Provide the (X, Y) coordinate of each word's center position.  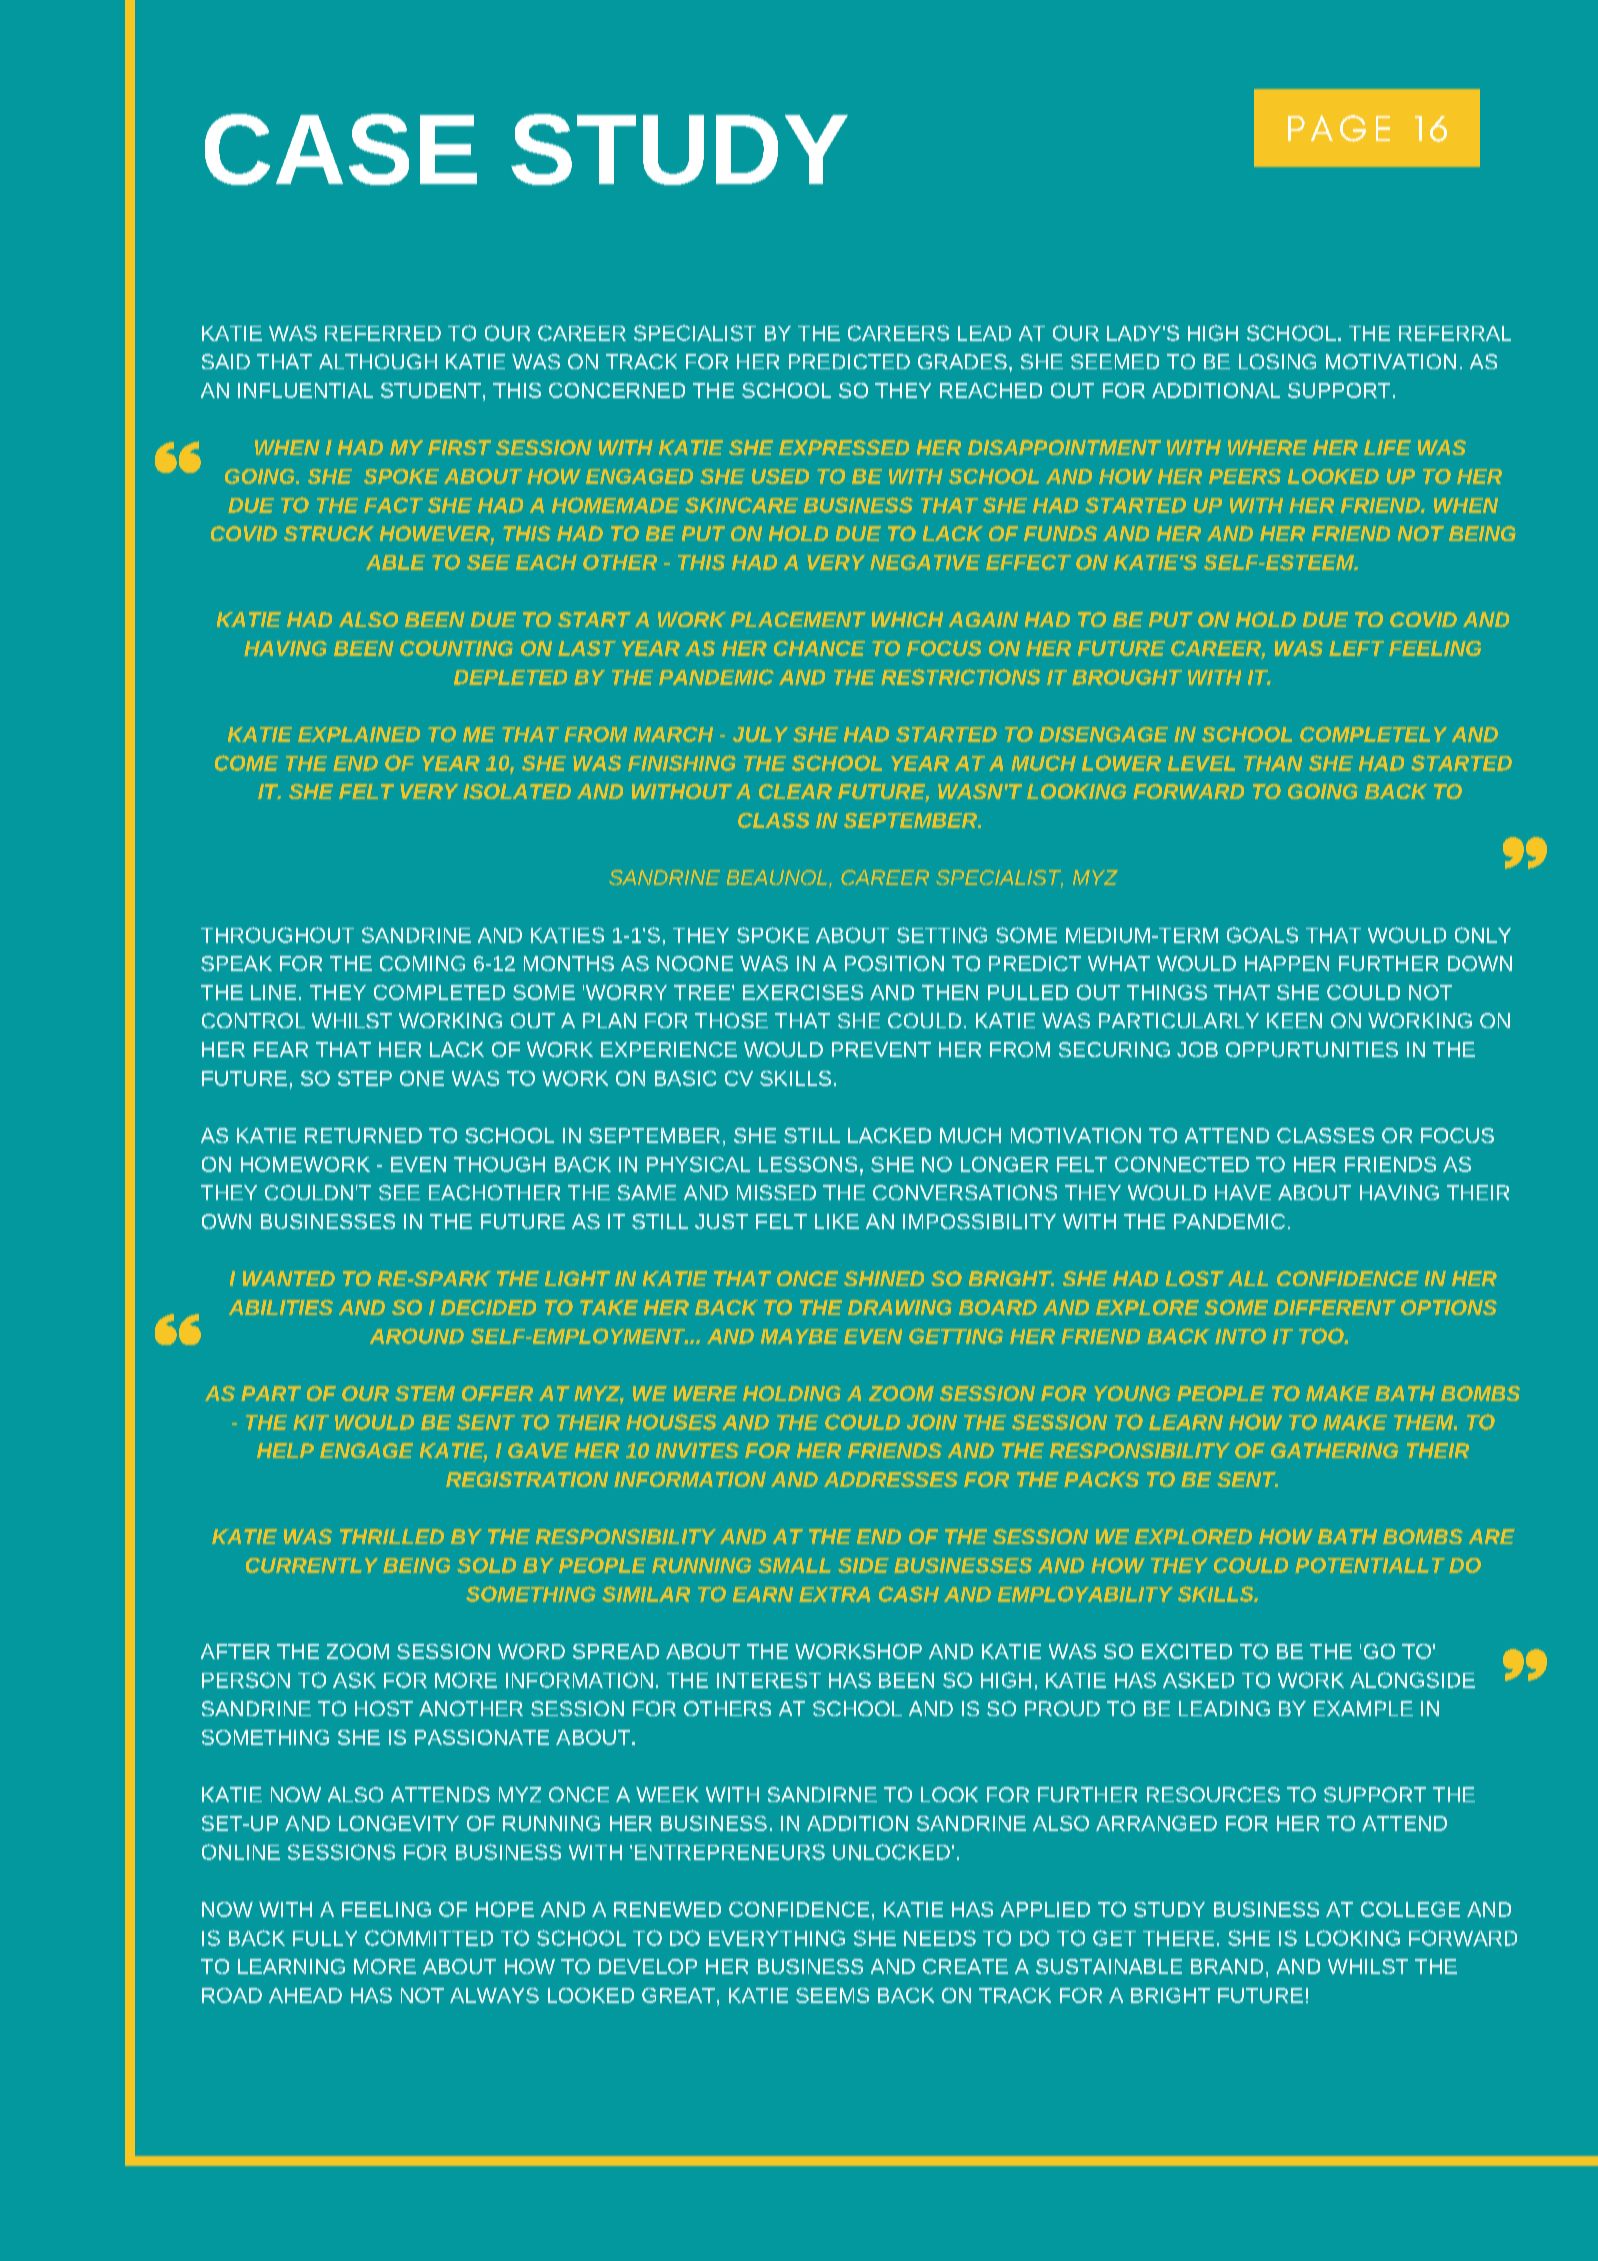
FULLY (325, 1938)
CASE (341, 149)
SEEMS (832, 1995)
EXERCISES (803, 992)
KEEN (1294, 1020)
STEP (365, 1078)
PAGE (1339, 128)
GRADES (962, 361)
